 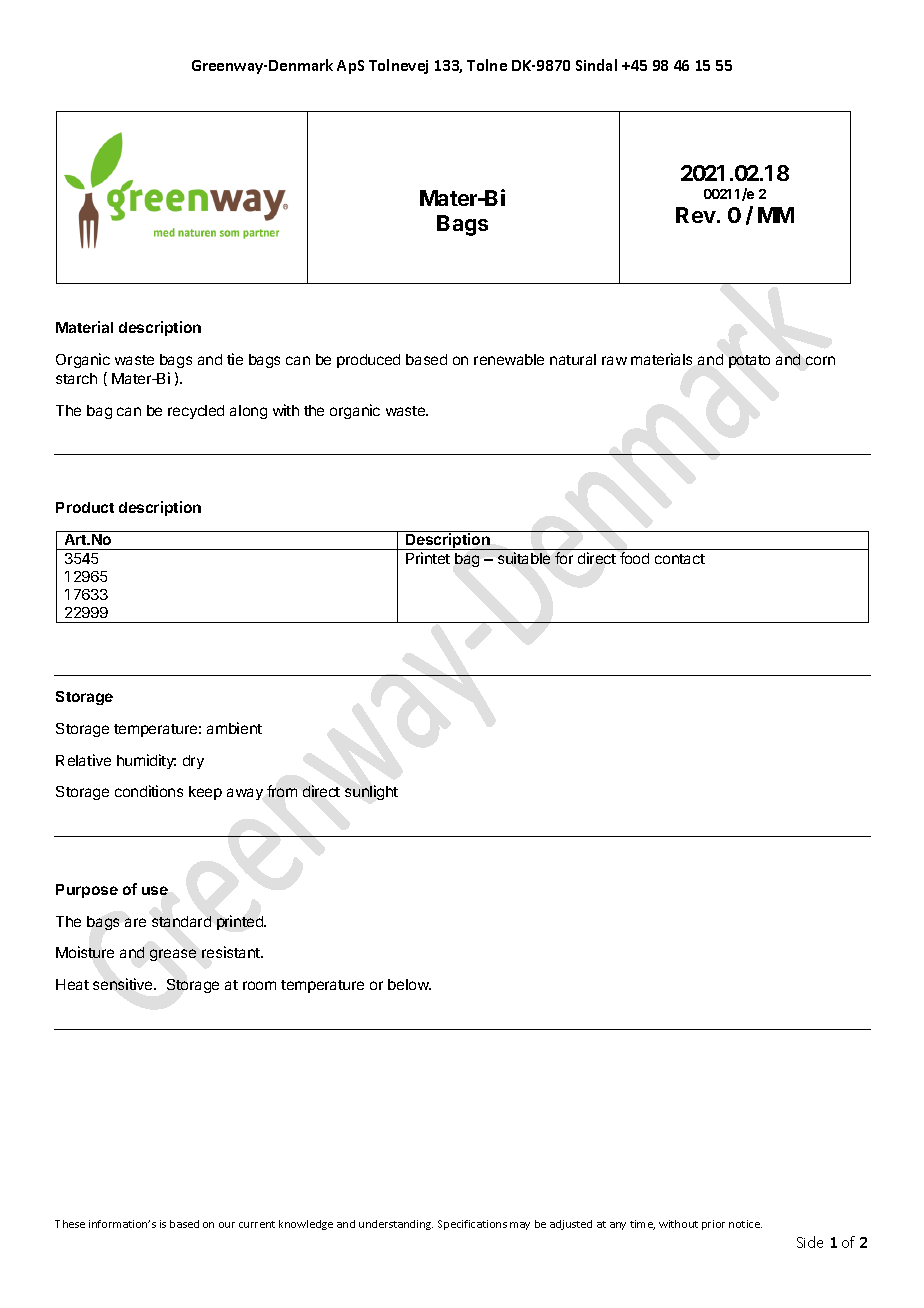 I want to click on Rev, so click(x=696, y=215).
